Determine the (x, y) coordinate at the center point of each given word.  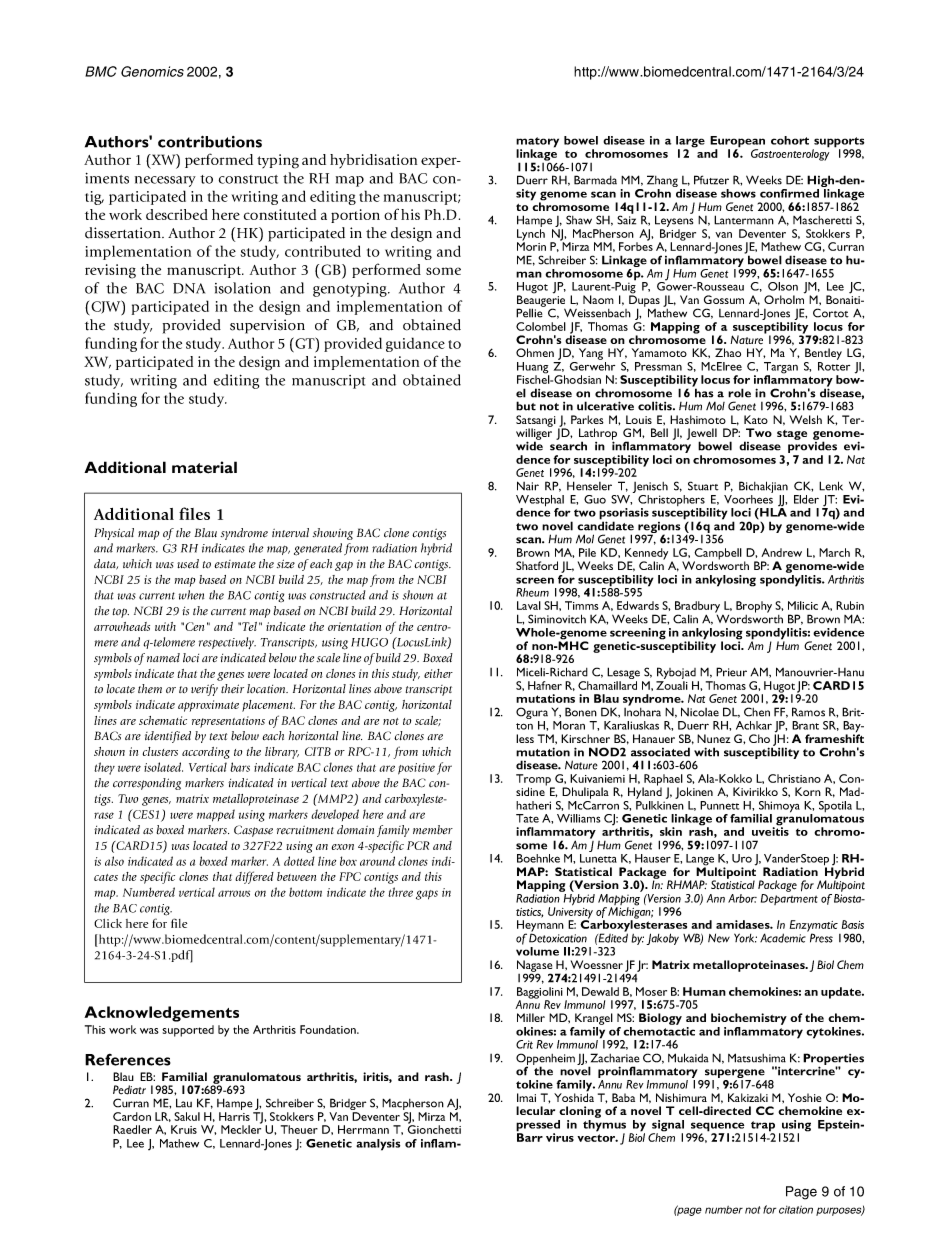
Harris (234, 1116)
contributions (210, 142)
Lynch (531, 236)
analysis (378, 1145)
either (438, 673)
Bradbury (697, 608)
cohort (790, 140)
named (163, 658)
